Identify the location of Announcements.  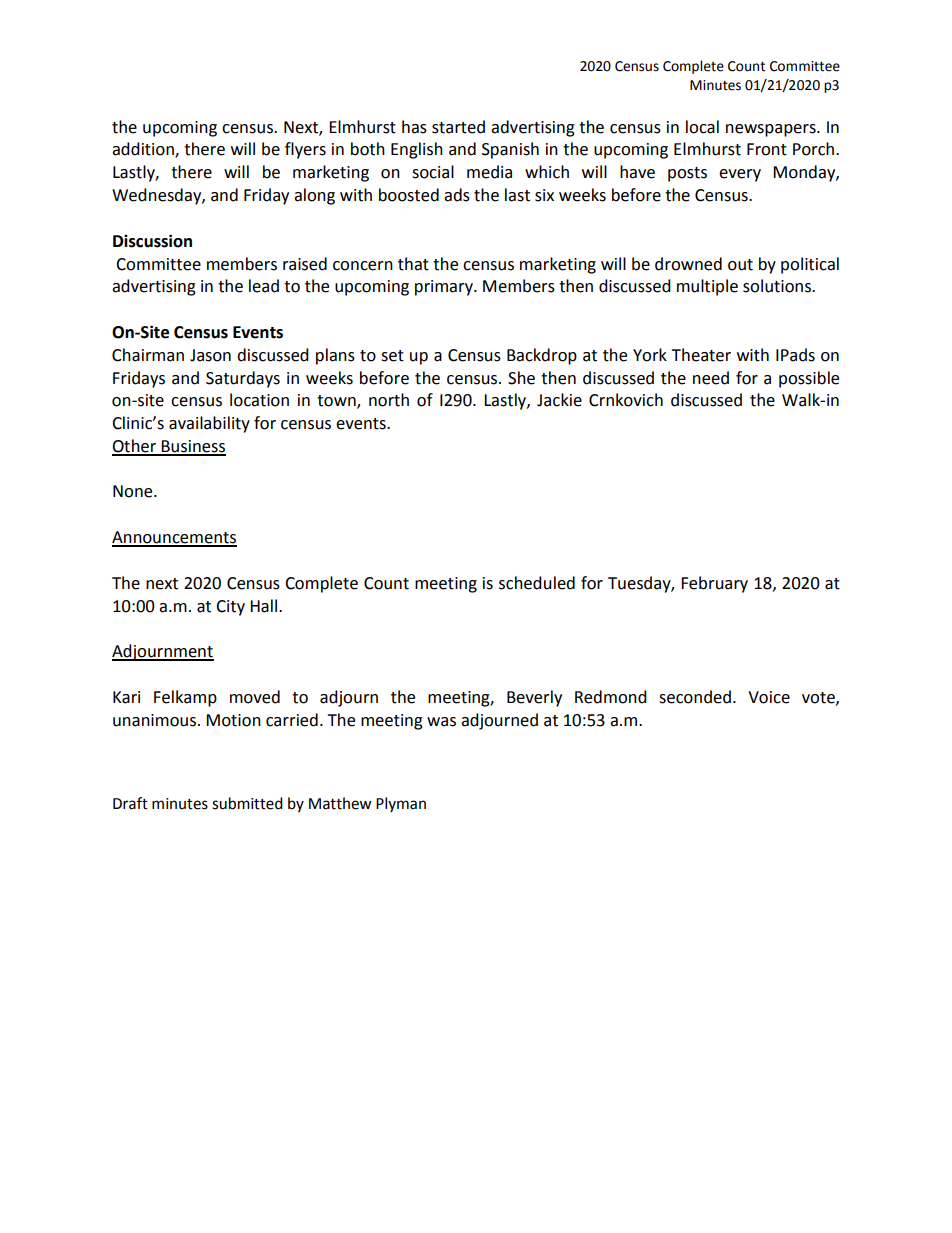
(174, 538).
